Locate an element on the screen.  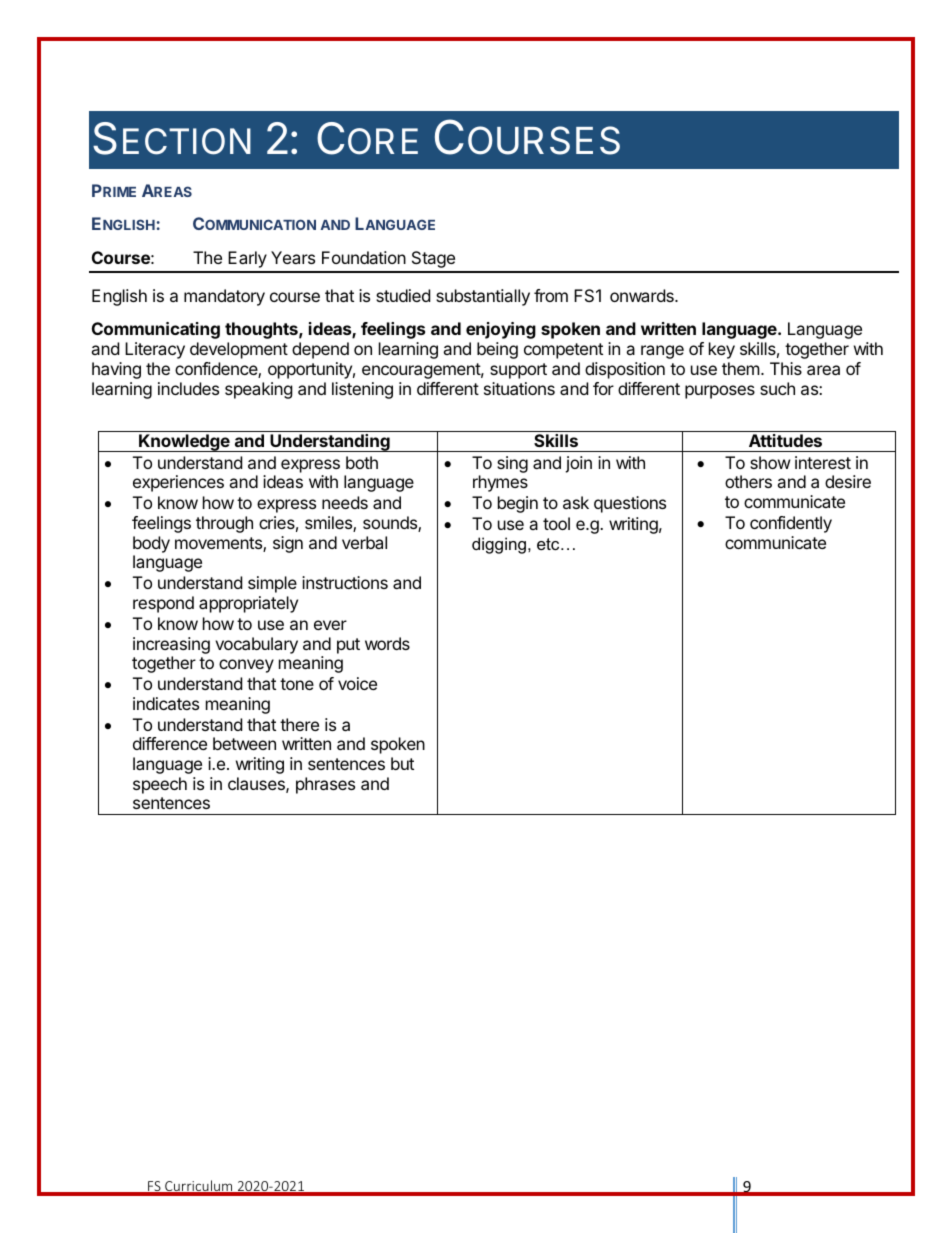
but is located at coordinates (402, 763).
